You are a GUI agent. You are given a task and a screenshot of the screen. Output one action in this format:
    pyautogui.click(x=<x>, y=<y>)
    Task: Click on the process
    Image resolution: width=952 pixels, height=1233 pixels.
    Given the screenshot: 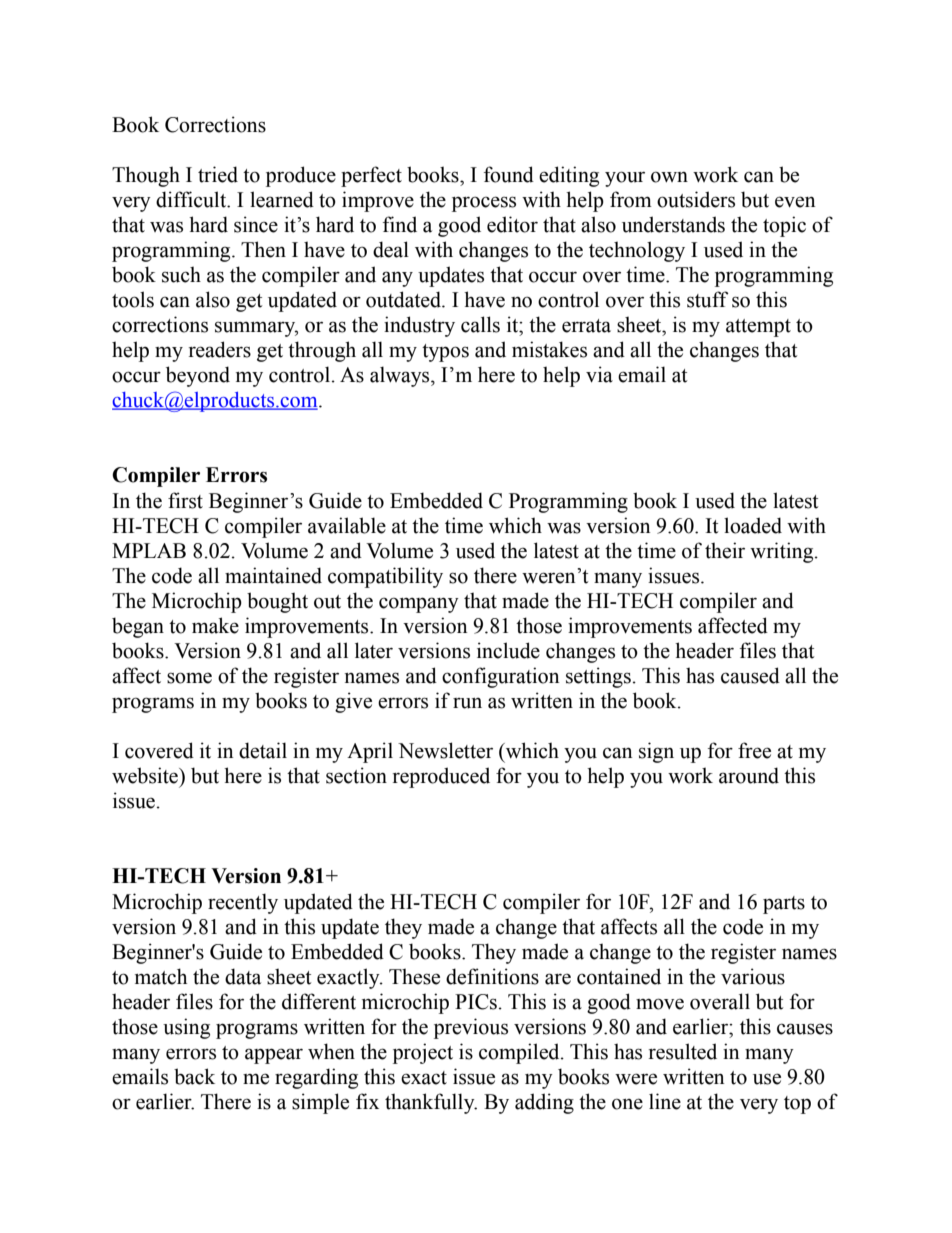 What is the action you would take?
    pyautogui.click(x=484, y=204)
